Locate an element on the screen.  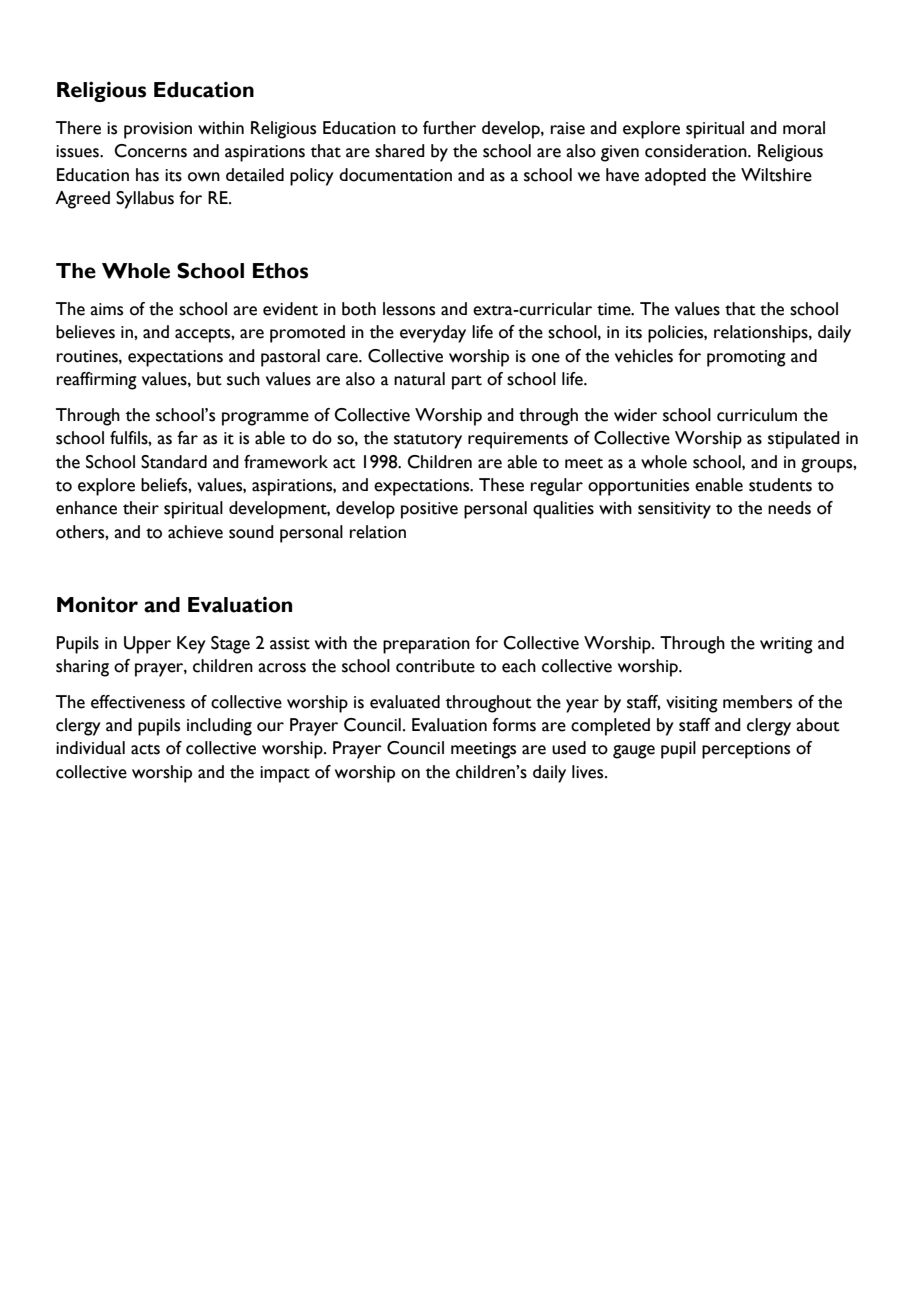
Concerns is located at coordinates (150, 151).
